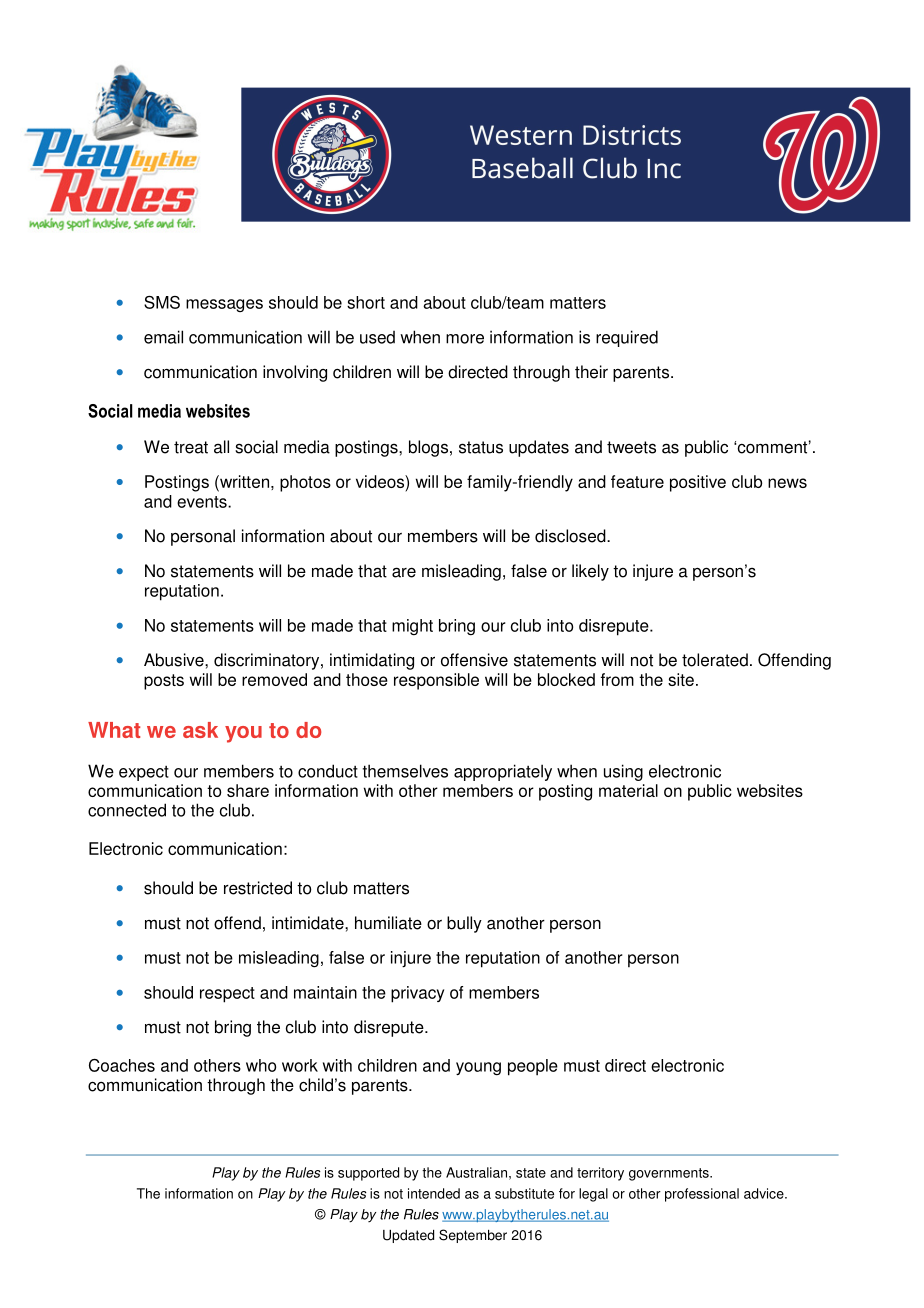  What do you see at coordinates (164, 682) in the document?
I see `posts` at bounding box center [164, 682].
